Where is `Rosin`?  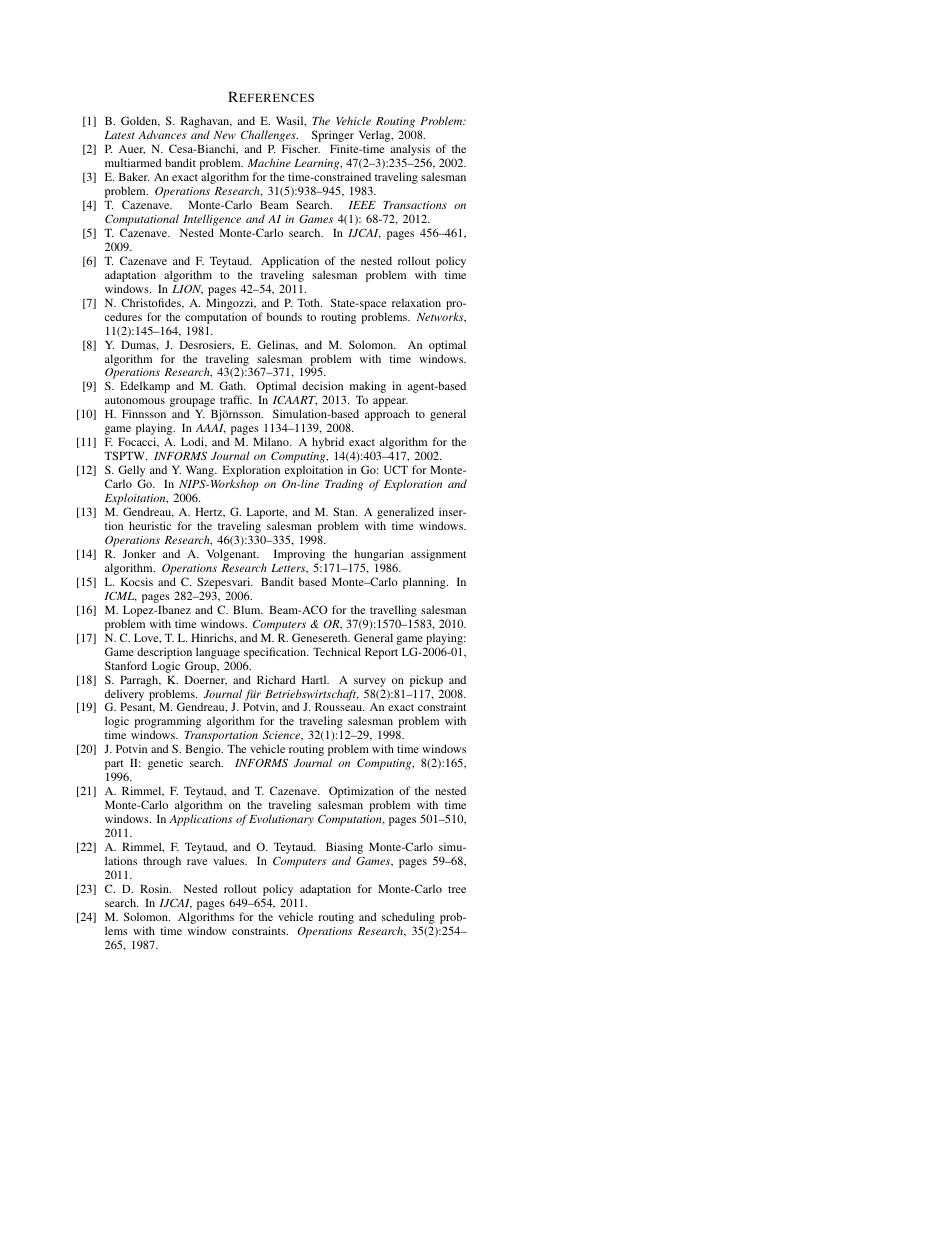
Rosin is located at coordinates (155, 888).
